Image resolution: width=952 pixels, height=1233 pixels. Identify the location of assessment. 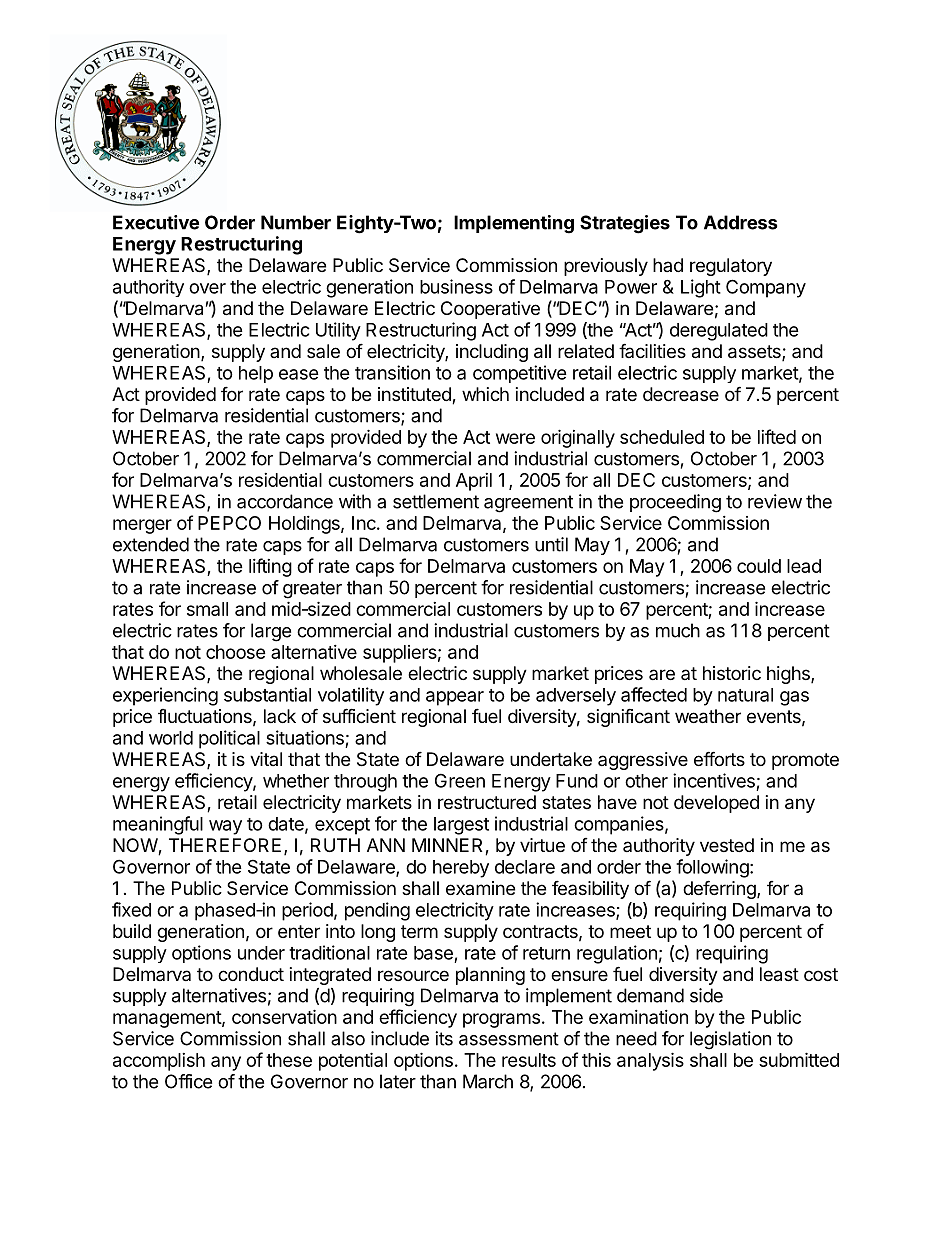
(509, 1039).
